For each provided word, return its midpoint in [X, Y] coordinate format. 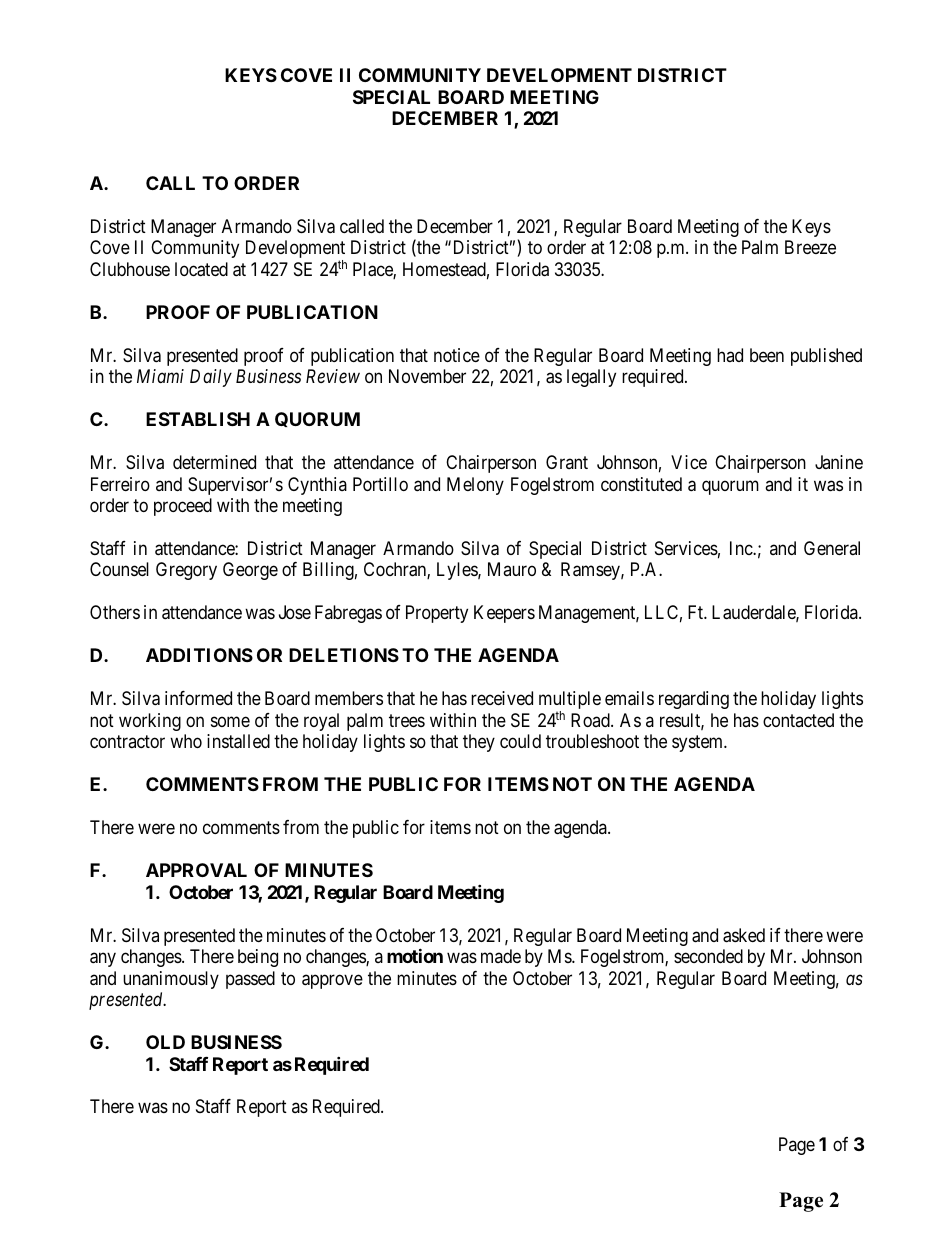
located [201, 269]
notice [457, 355]
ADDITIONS [199, 655]
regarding [694, 700]
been [767, 355]
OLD [165, 1042]
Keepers [504, 614]
